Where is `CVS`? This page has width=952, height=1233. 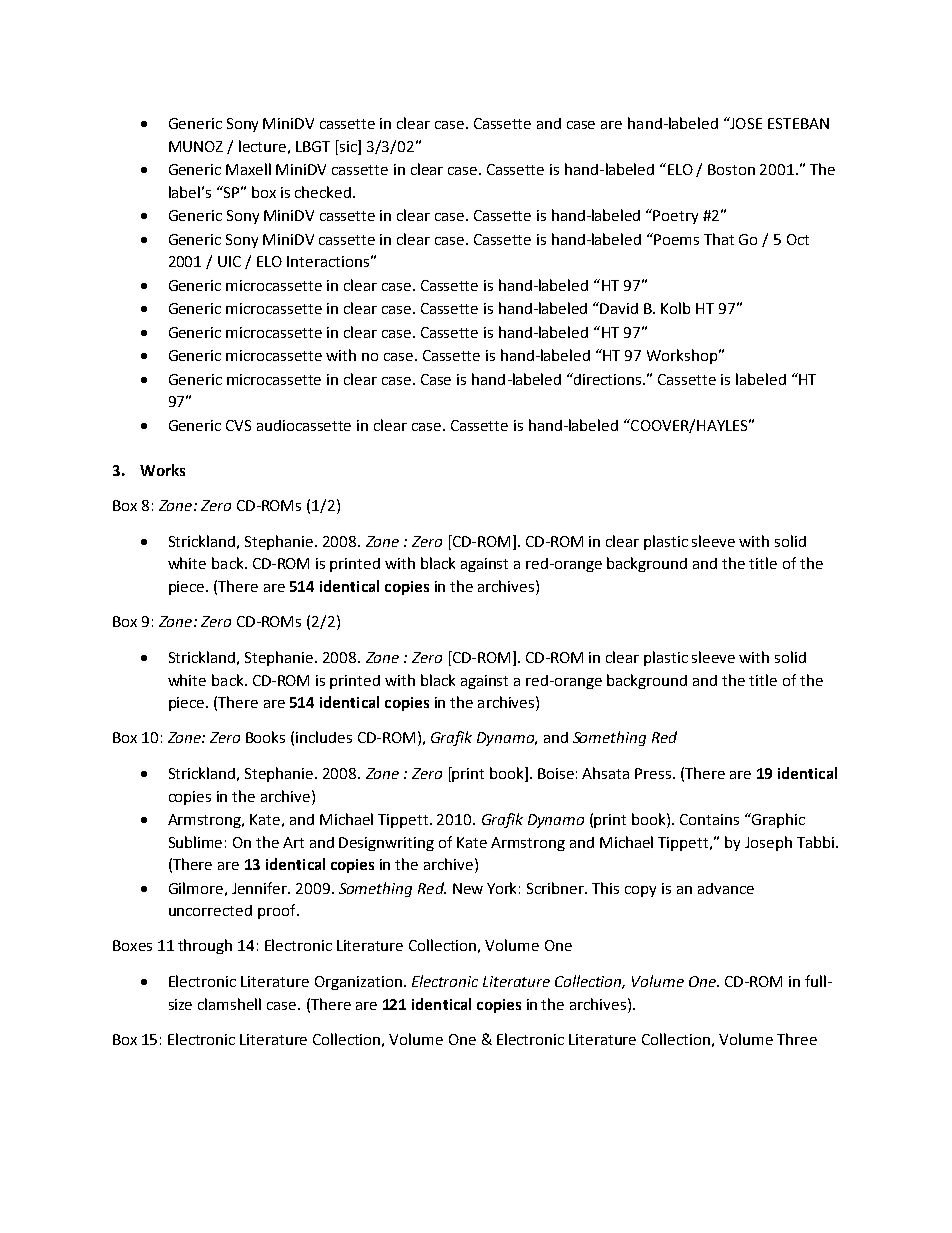
CVS is located at coordinates (238, 425).
